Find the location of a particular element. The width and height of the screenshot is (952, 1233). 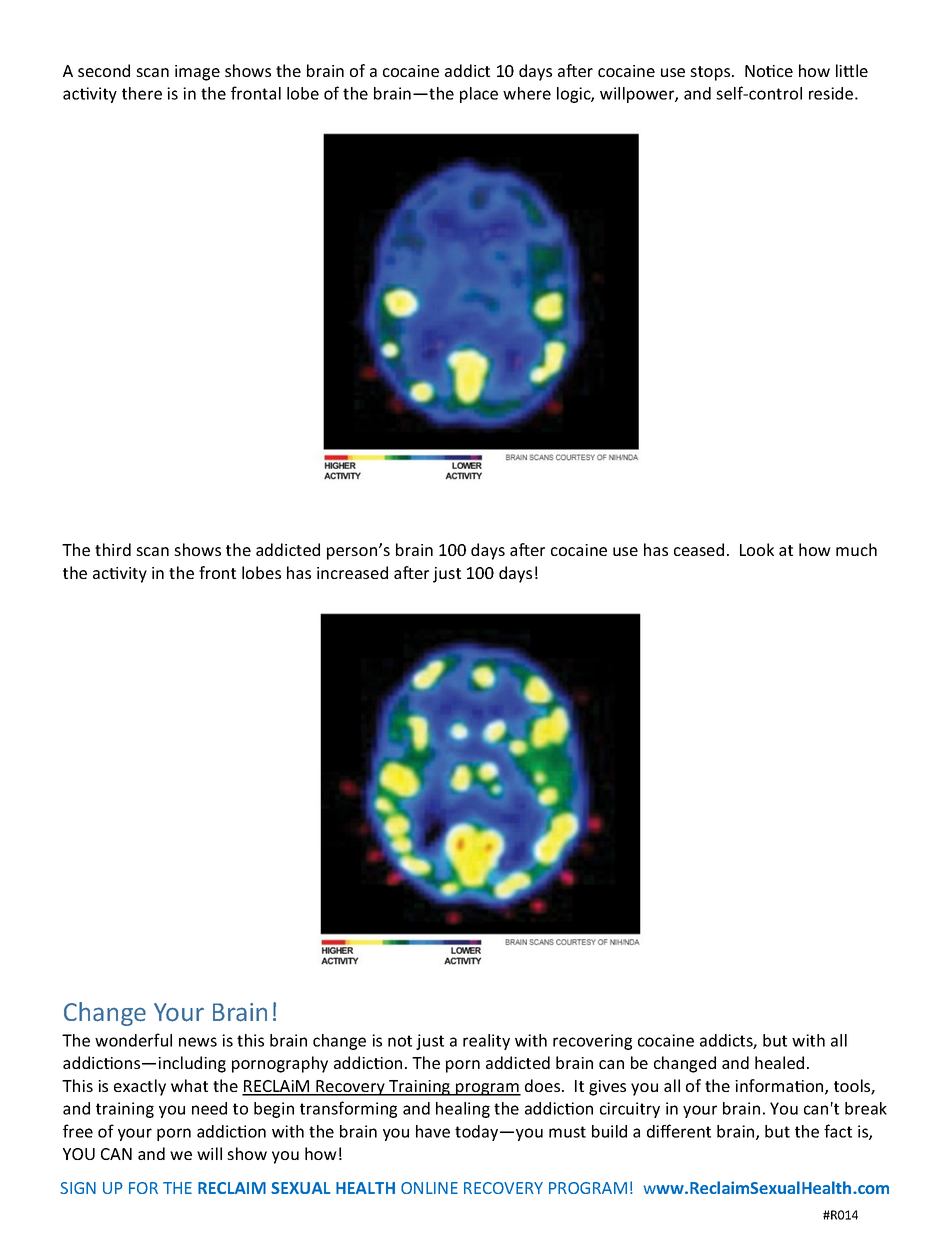

fact is located at coordinates (838, 1131).
